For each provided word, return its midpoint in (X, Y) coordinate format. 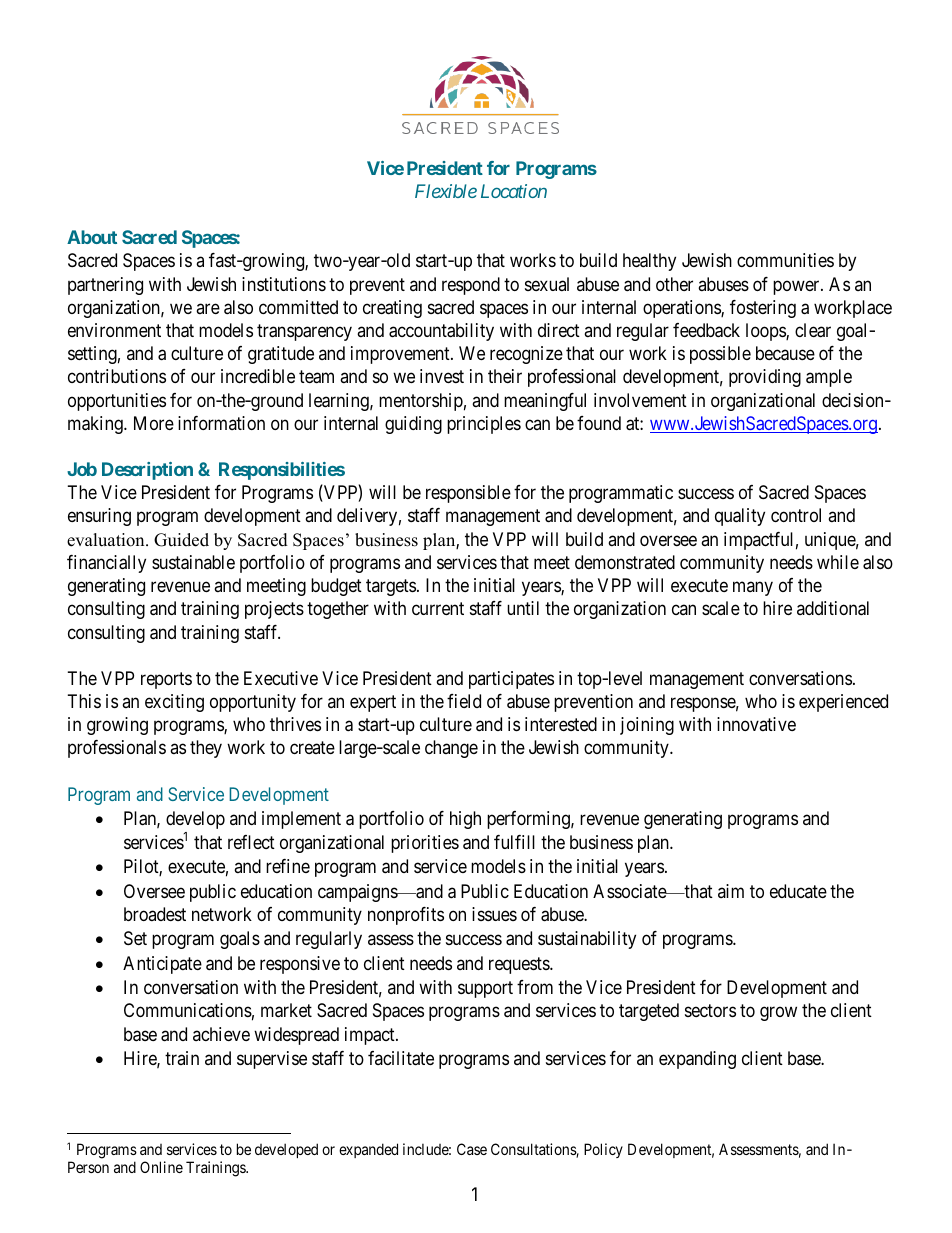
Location (514, 191)
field (464, 701)
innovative (756, 724)
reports (166, 680)
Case (472, 1149)
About (92, 237)
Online (161, 1167)
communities (785, 260)
